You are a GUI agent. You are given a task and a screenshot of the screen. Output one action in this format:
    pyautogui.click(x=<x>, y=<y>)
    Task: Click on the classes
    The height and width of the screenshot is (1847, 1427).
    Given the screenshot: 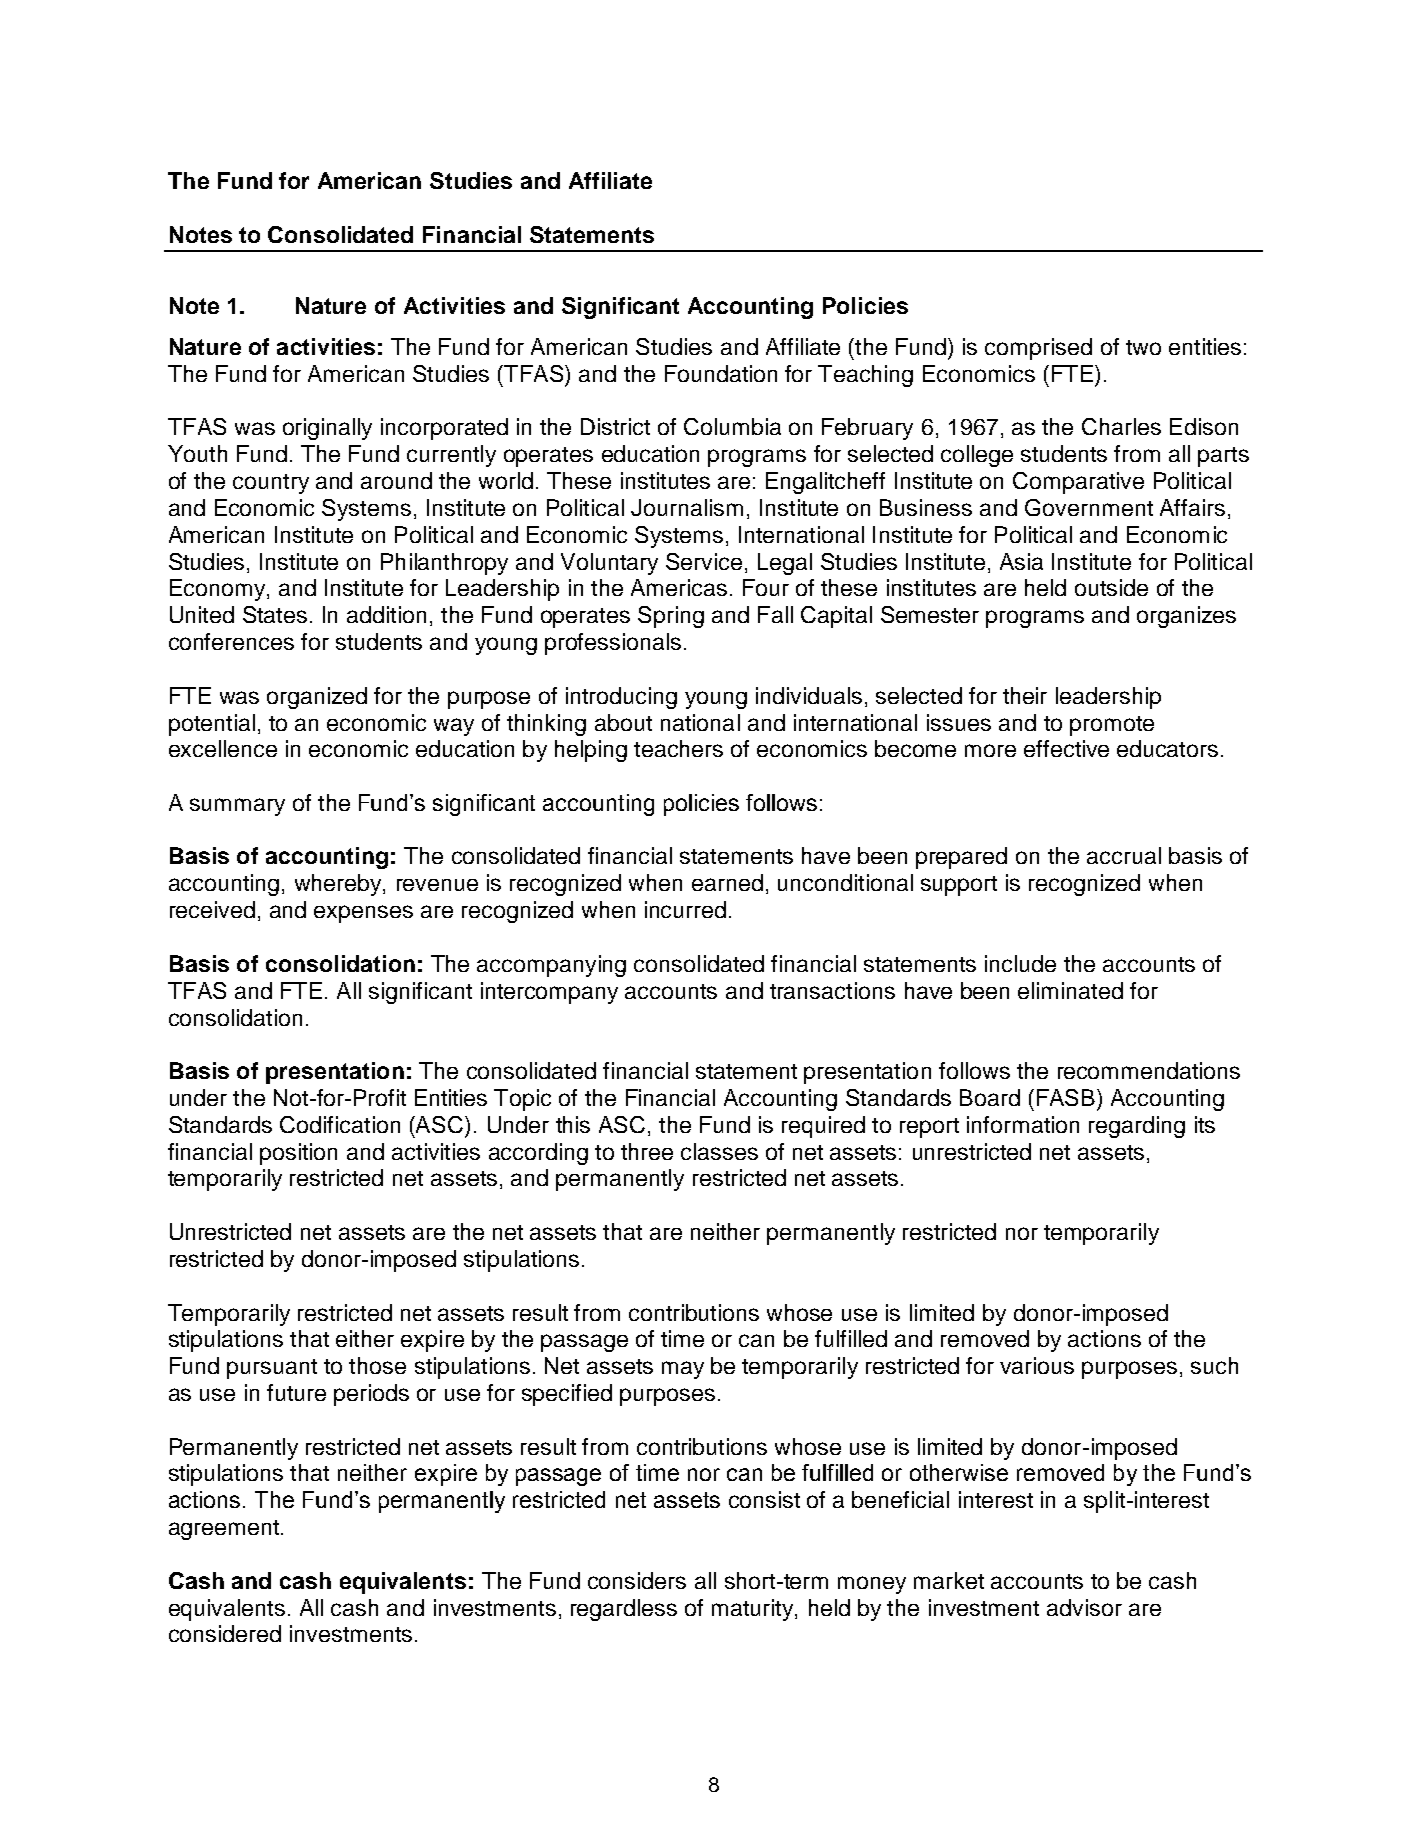 What is the action you would take?
    pyautogui.click(x=719, y=1151)
